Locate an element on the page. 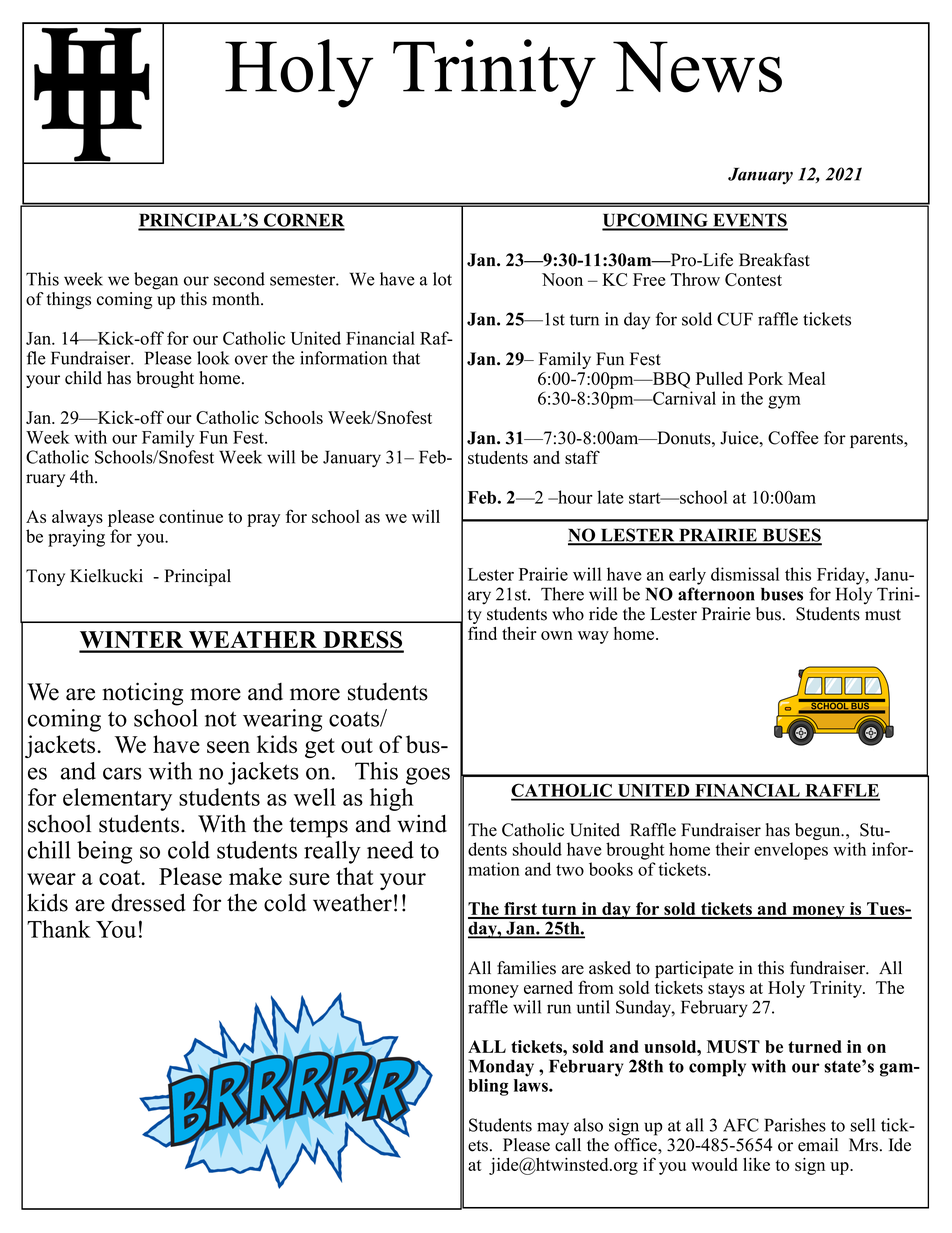 Image resolution: width=952 pixels, height=1233 pixels. lot is located at coordinates (442, 279).
